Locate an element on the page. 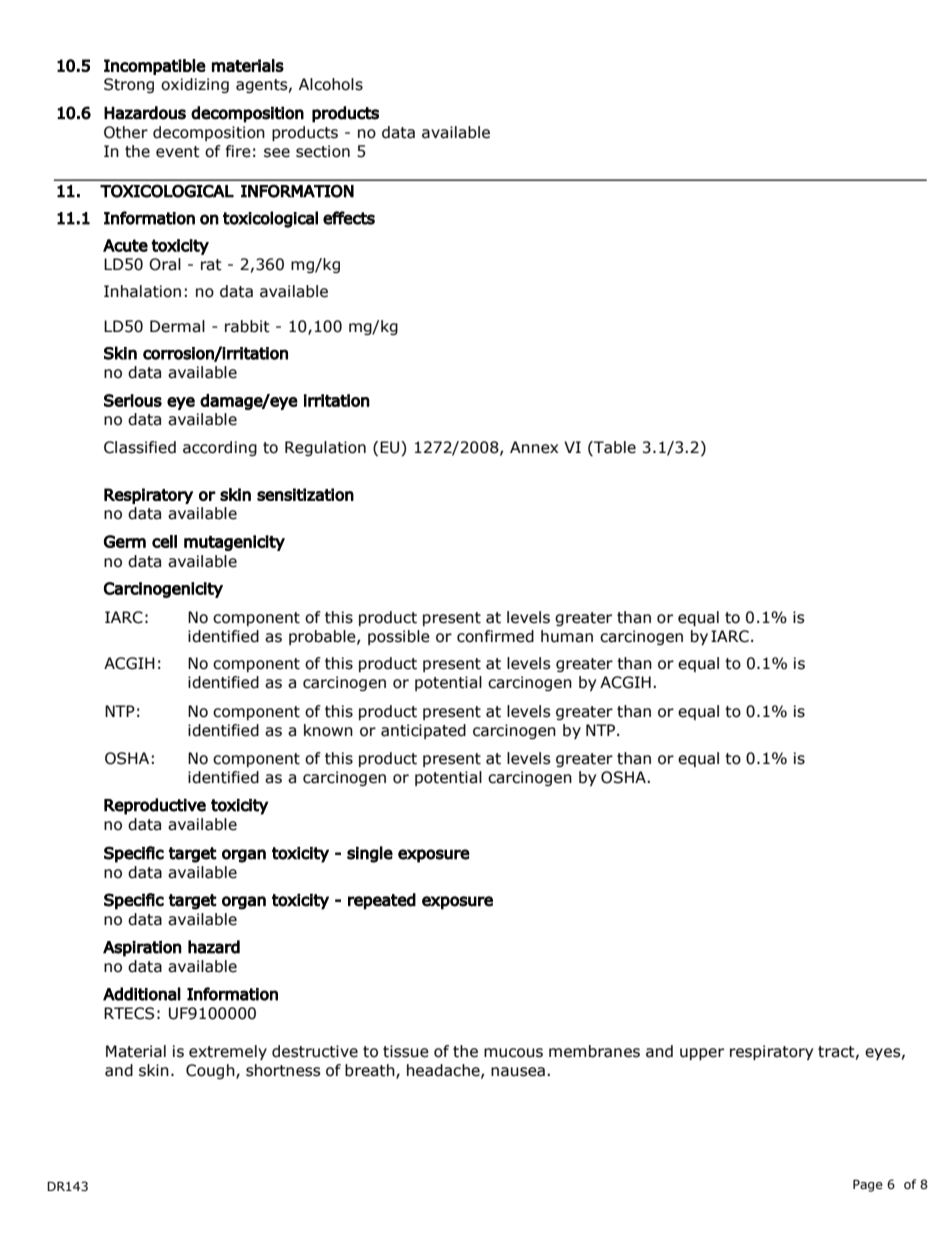  Alcohols is located at coordinates (331, 84).
